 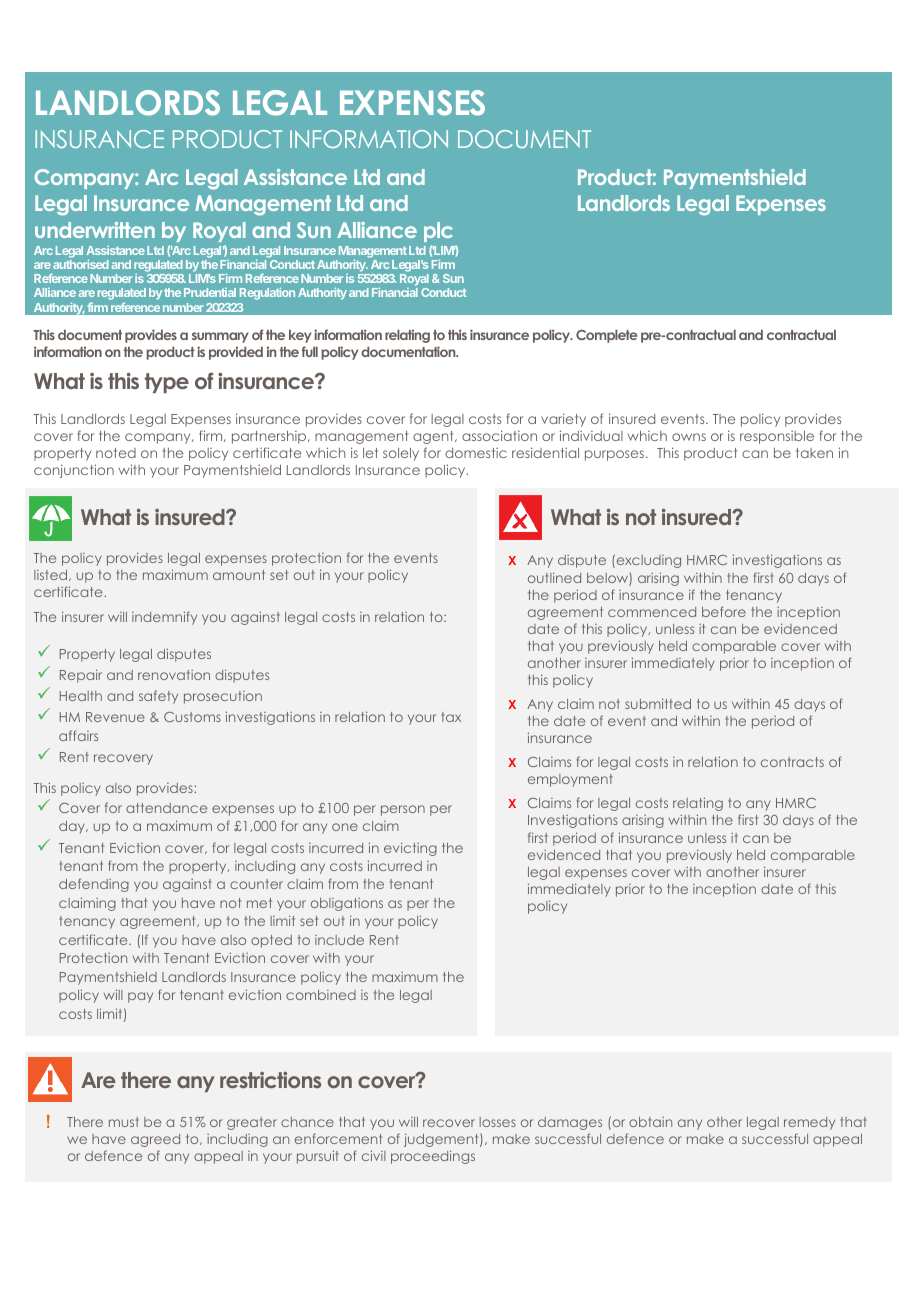 What do you see at coordinates (607, 336) in the screenshot?
I see `Complete` at bounding box center [607, 336].
